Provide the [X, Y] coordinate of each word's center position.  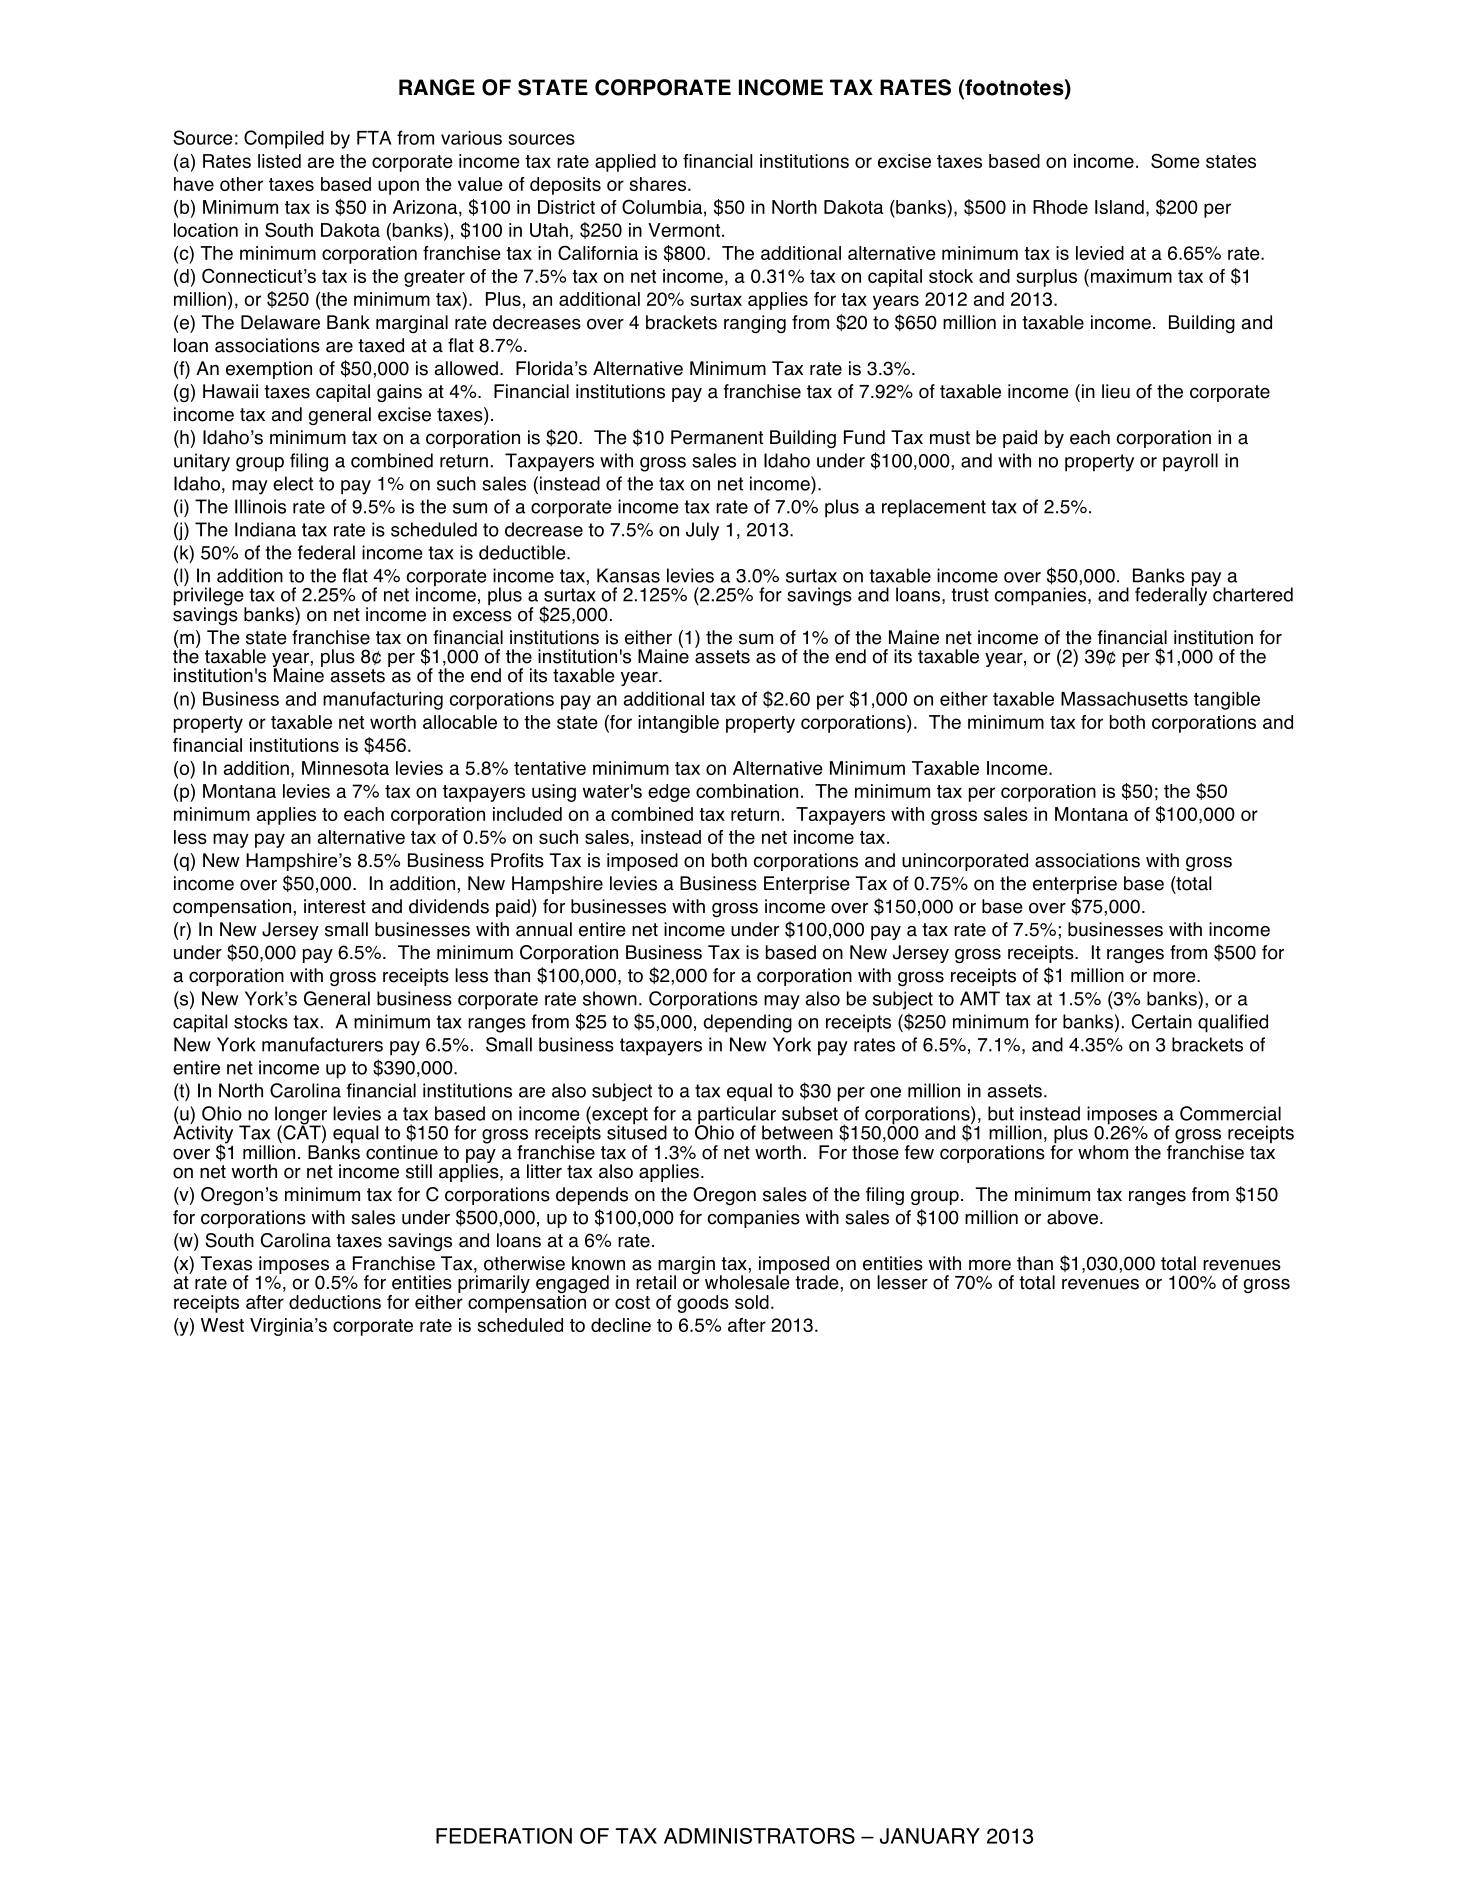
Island [1119, 207]
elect [293, 483]
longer [301, 1116]
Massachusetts [1124, 699]
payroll [1190, 462]
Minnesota [345, 768]
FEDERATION [504, 1836]
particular [736, 1116]
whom [1103, 1152]
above [1072, 1217]
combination [747, 791]
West [222, 1325]
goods [703, 1304]
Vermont [684, 230]
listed [279, 161]
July [702, 531]
